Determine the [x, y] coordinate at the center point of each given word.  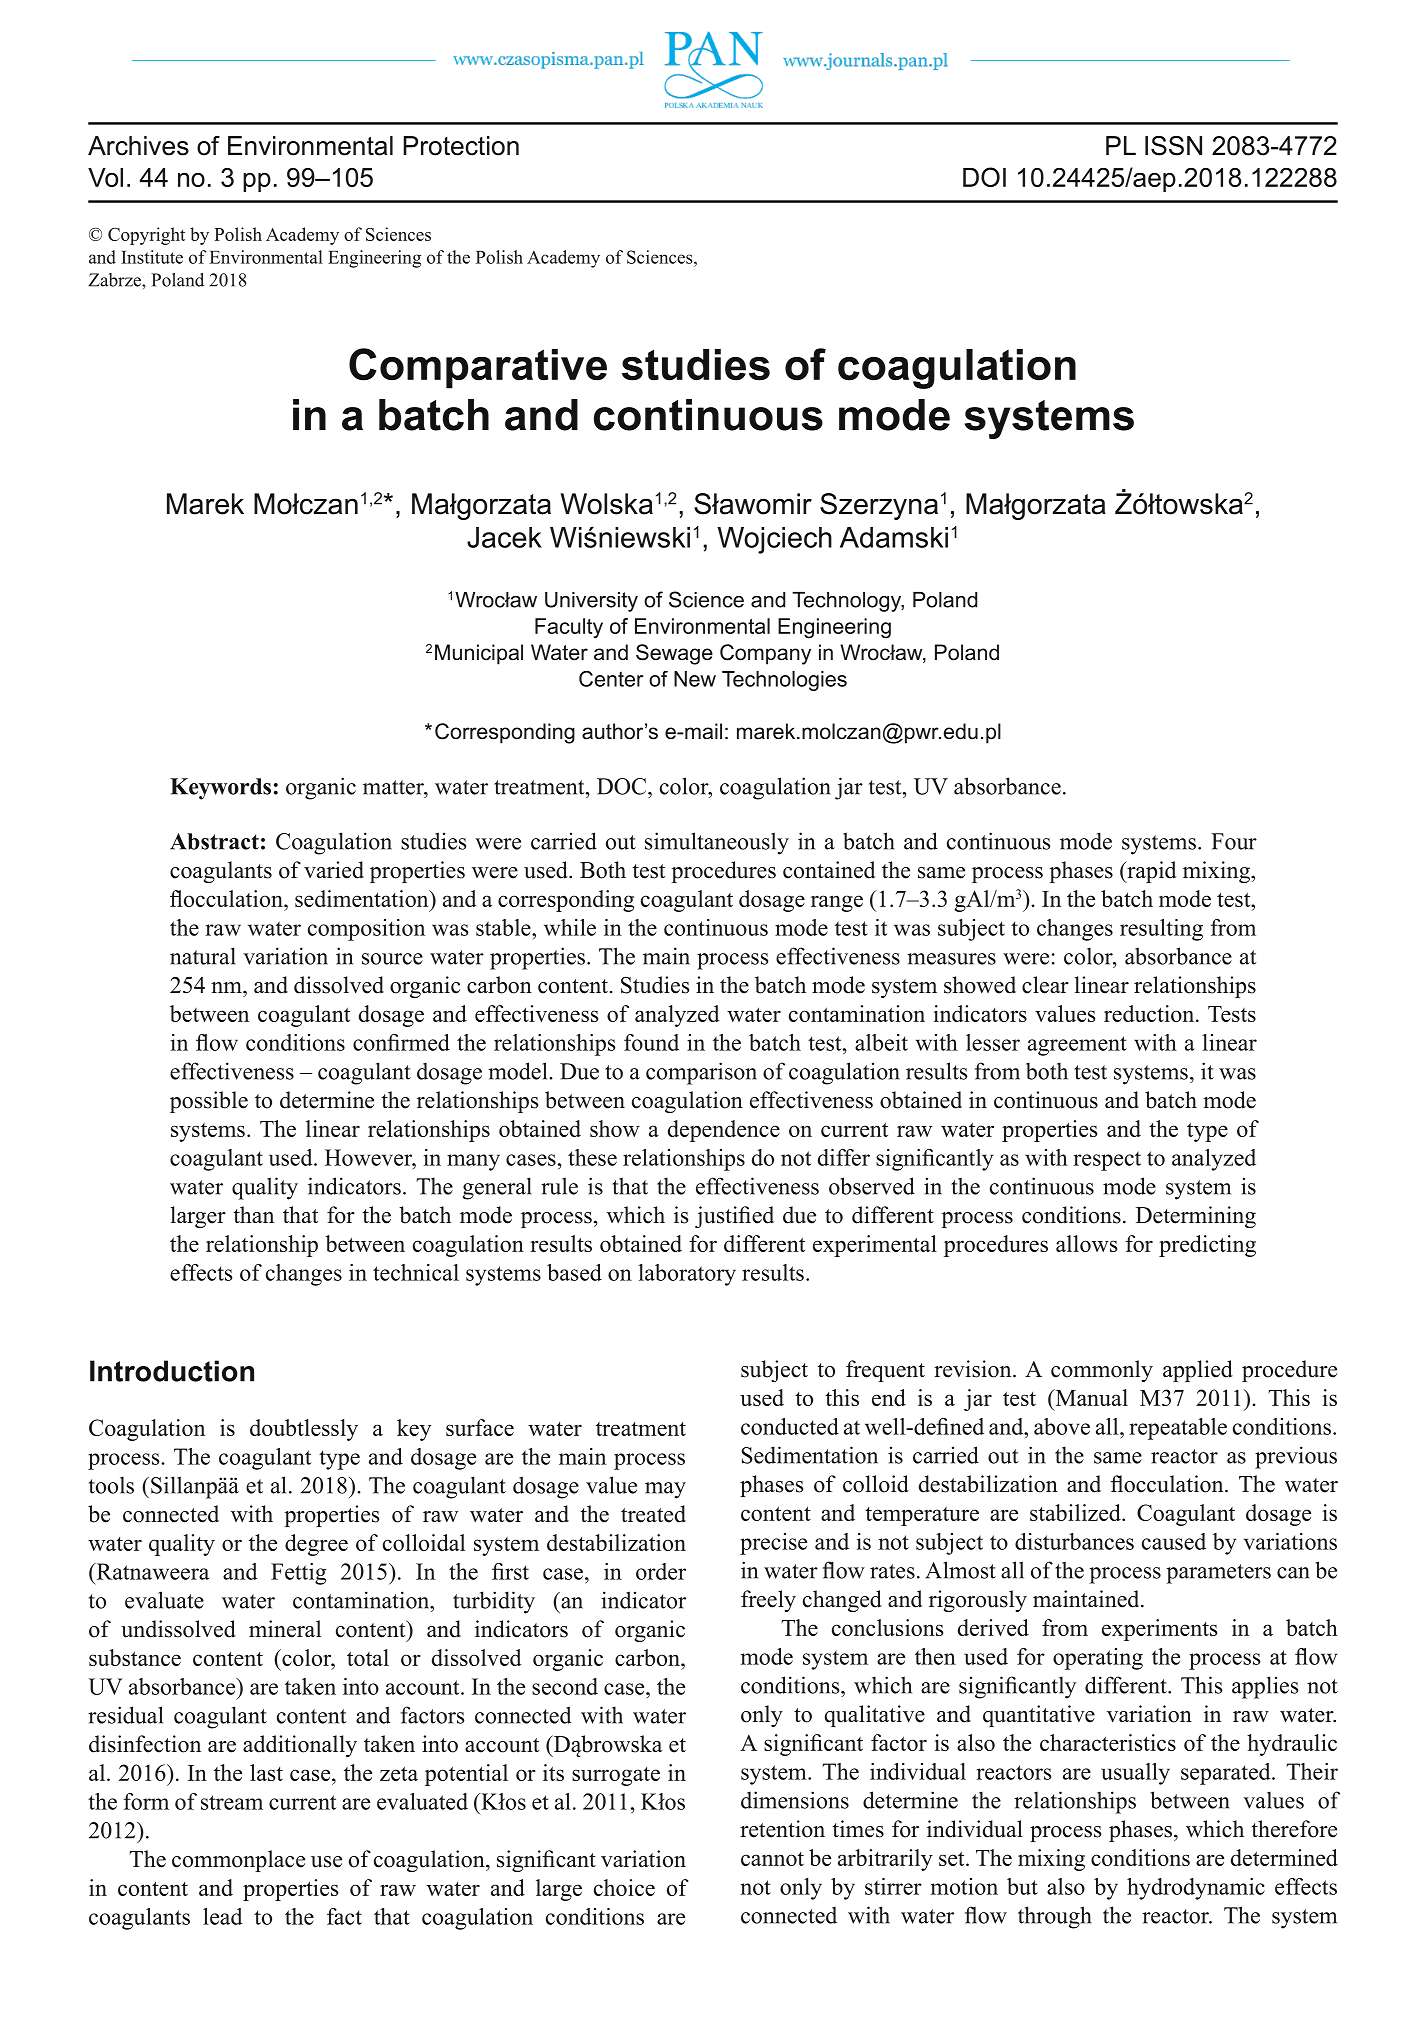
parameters [1218, 1574]
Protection [461, 146]
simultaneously [717, 843]
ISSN [1173, 146]
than [253, 1214]
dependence [724, 1131]
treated [653, 1514]
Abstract [214, 841]
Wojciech [774, 540]
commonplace [238, 1861]
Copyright [146, 236]
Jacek [504, 537]
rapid [1150, 872]
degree [316, 1545]
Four [1234, 841]
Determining [1196, 1217]
